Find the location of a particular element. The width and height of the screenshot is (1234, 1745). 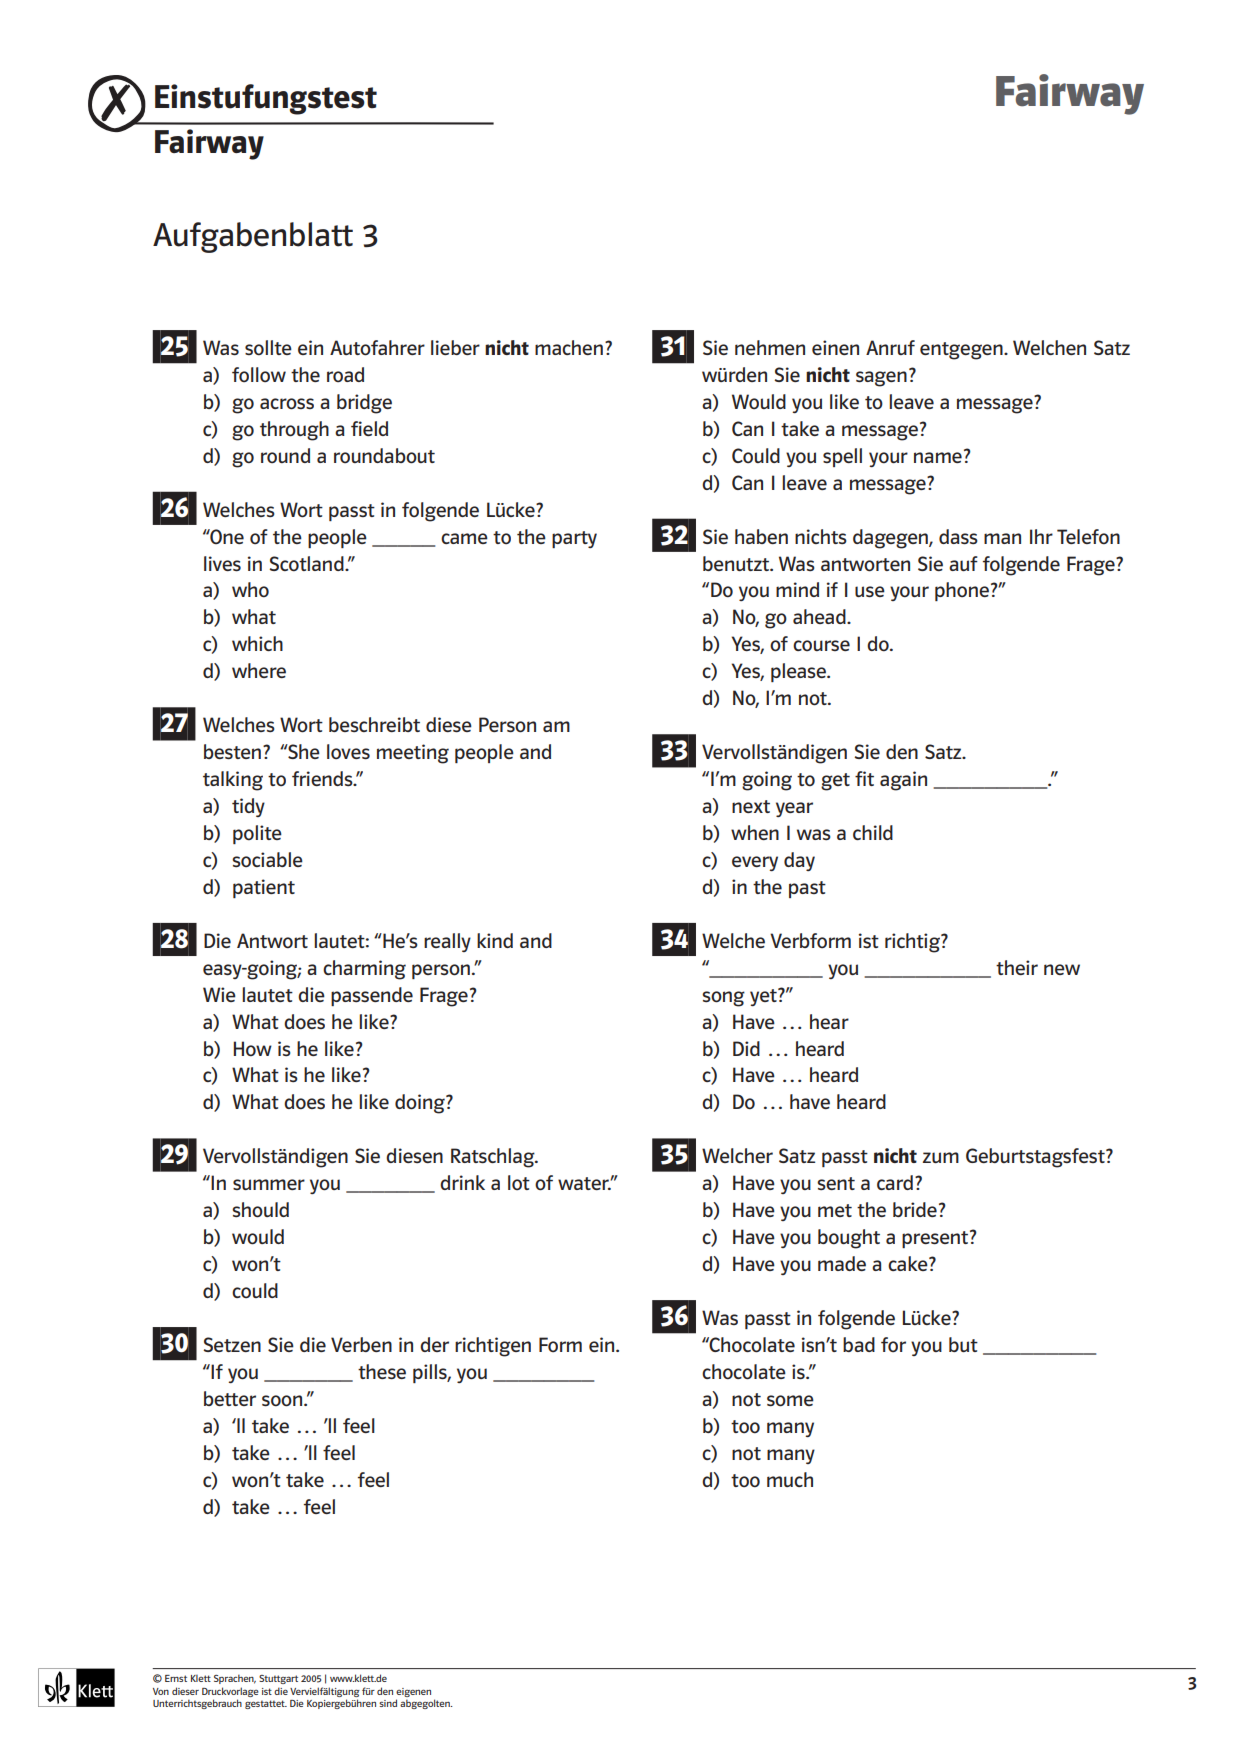

How is located at coordinates (253, 1049).
